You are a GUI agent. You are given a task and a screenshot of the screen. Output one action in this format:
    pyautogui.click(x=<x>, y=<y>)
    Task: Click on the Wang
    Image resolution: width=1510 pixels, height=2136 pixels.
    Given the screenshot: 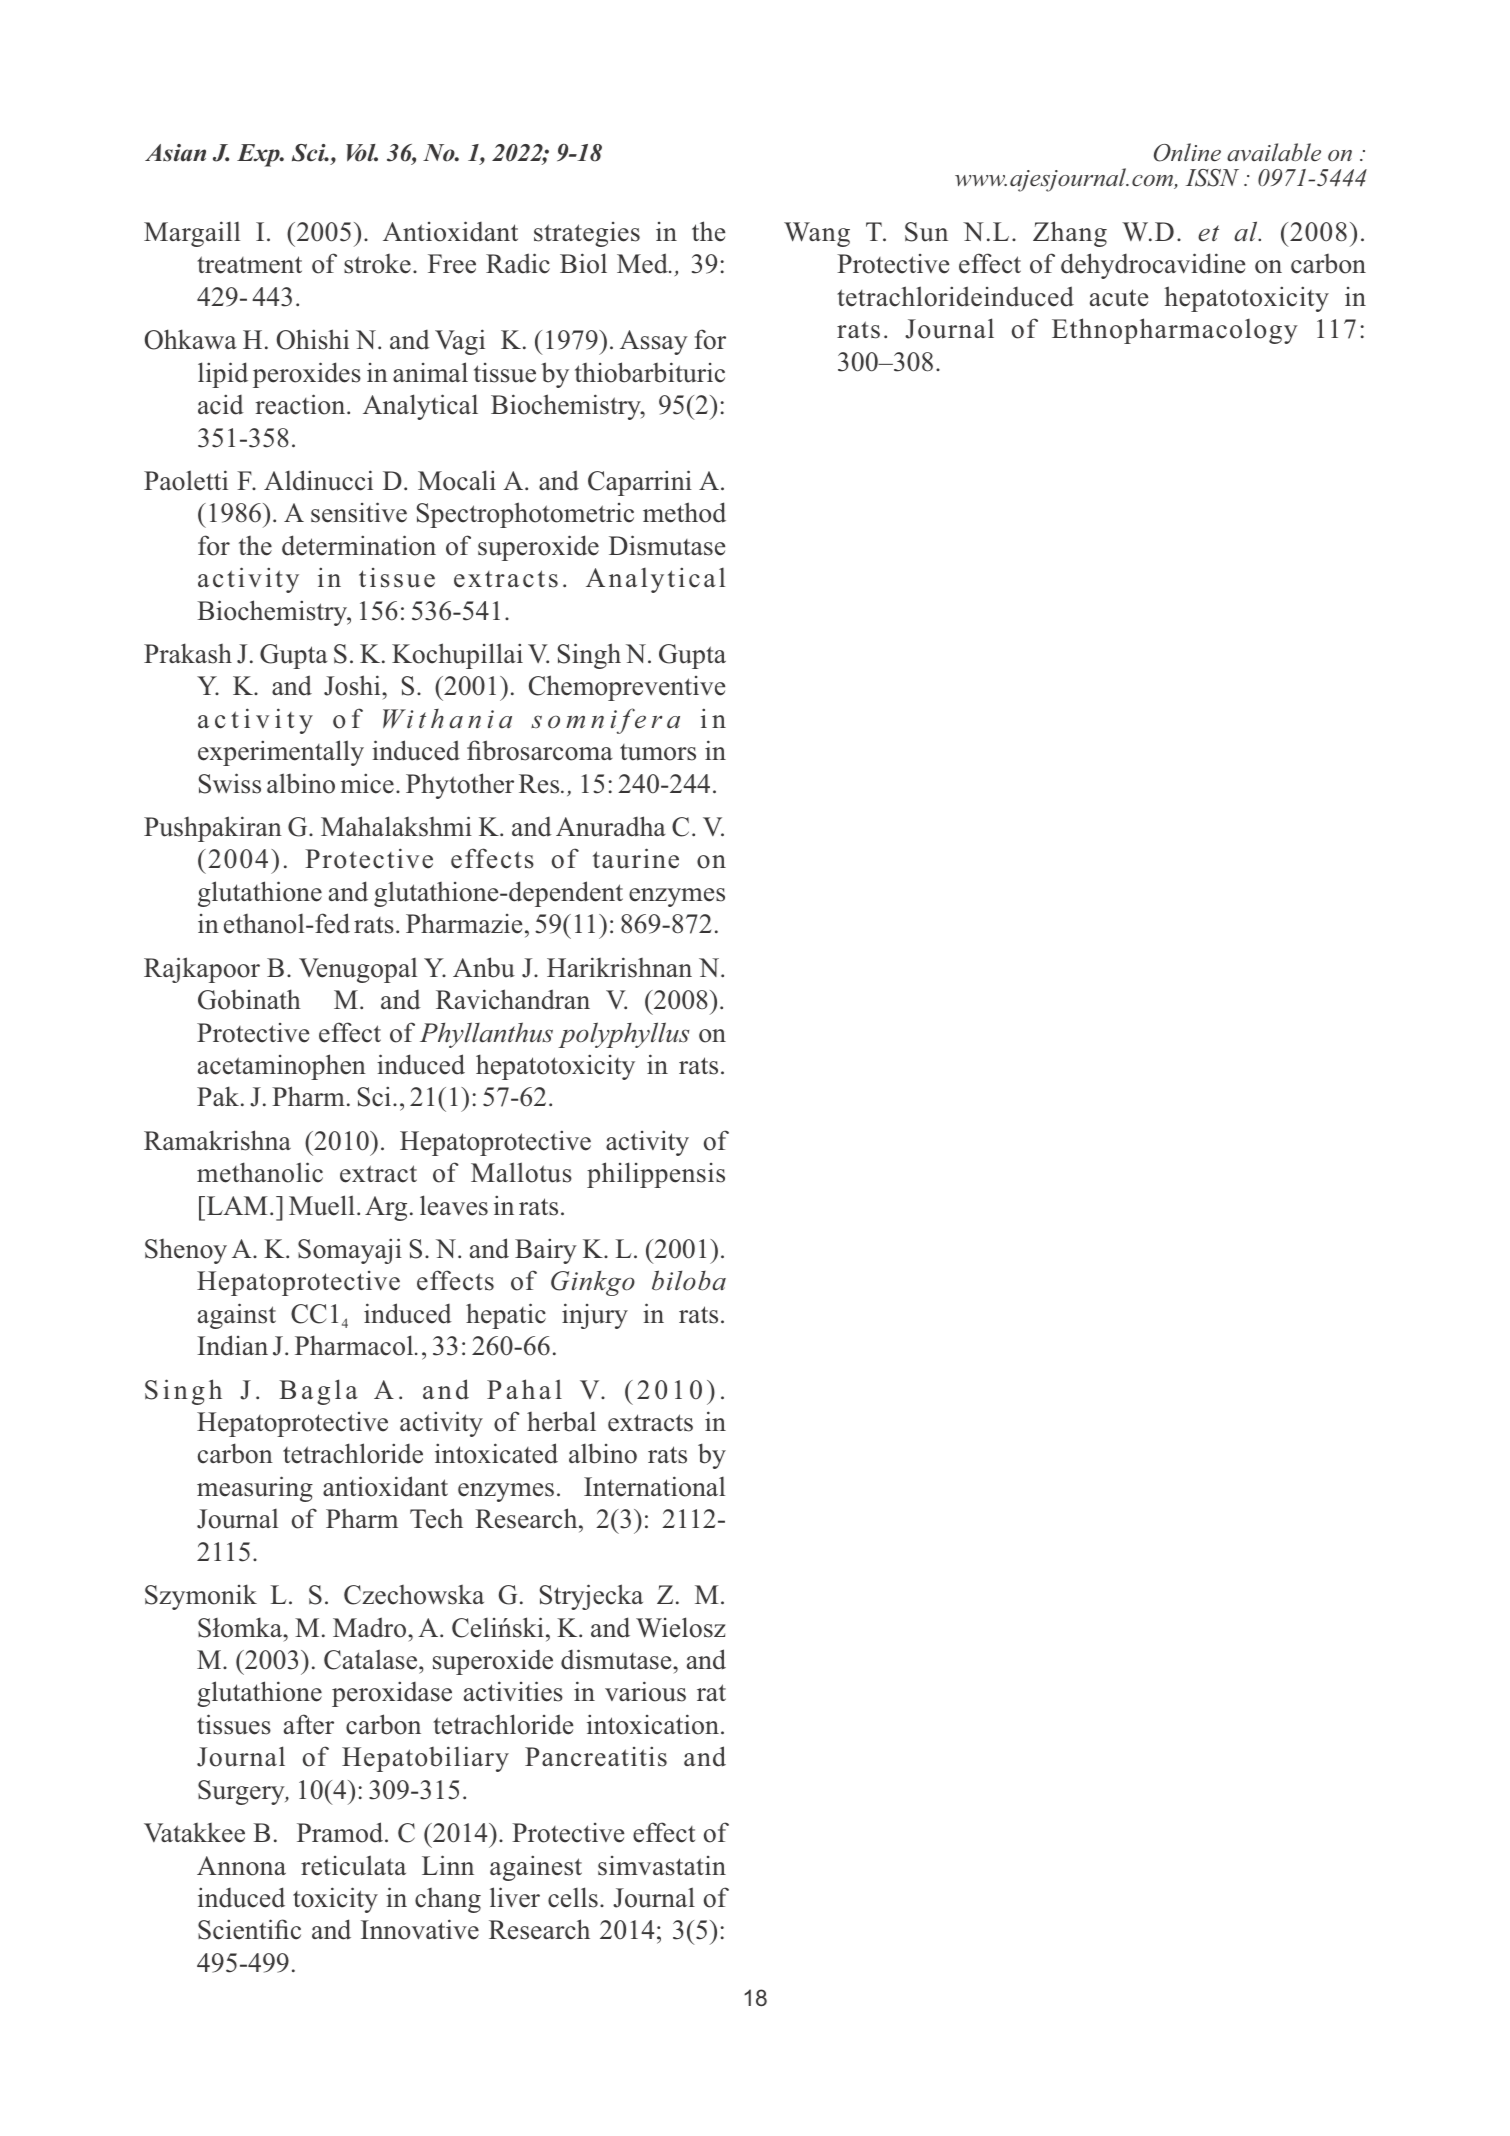 What is the action you would take?
    pyautogui.click(x=817, y=234)
